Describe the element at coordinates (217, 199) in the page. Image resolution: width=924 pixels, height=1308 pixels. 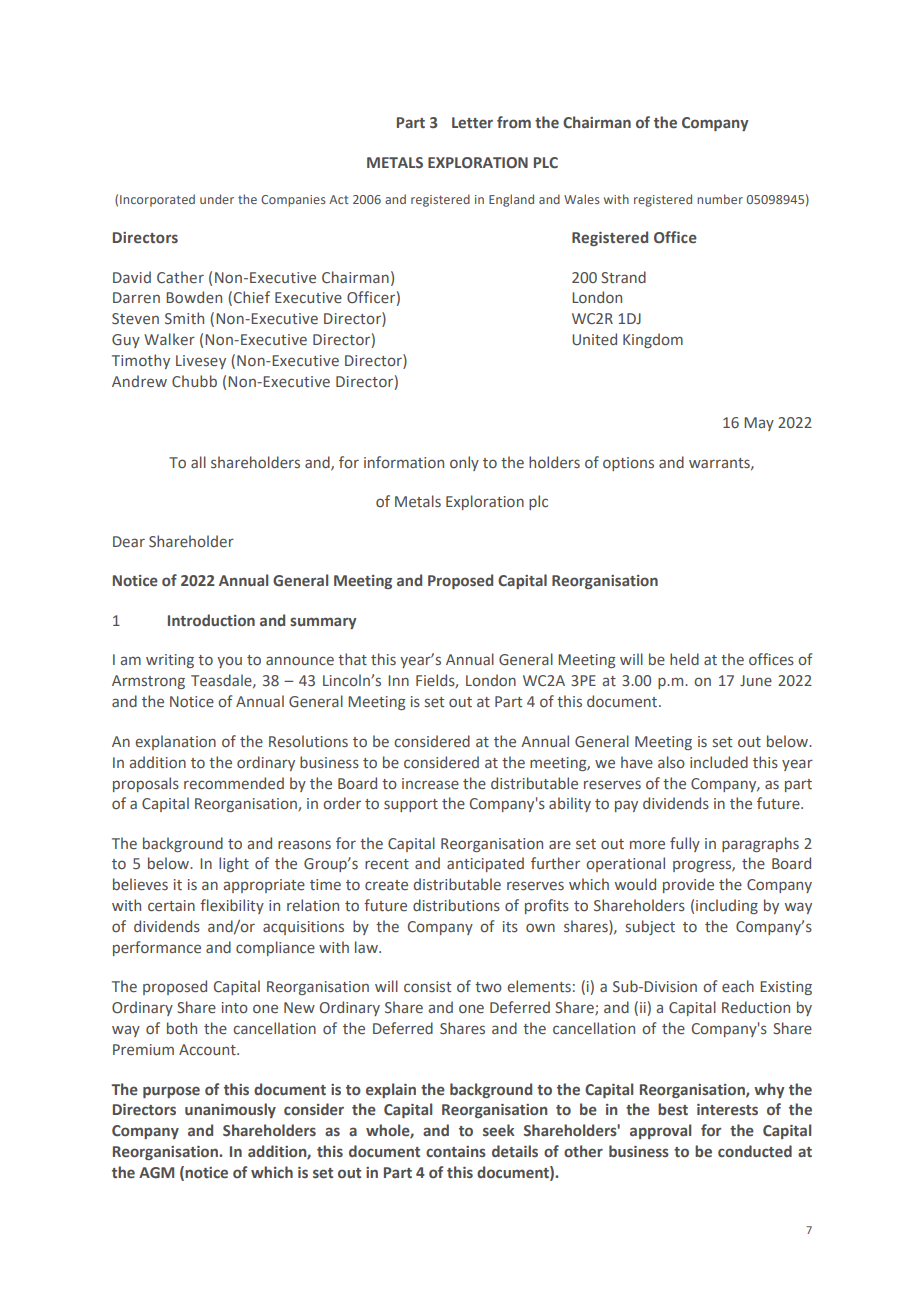
I see `under` at that location.
